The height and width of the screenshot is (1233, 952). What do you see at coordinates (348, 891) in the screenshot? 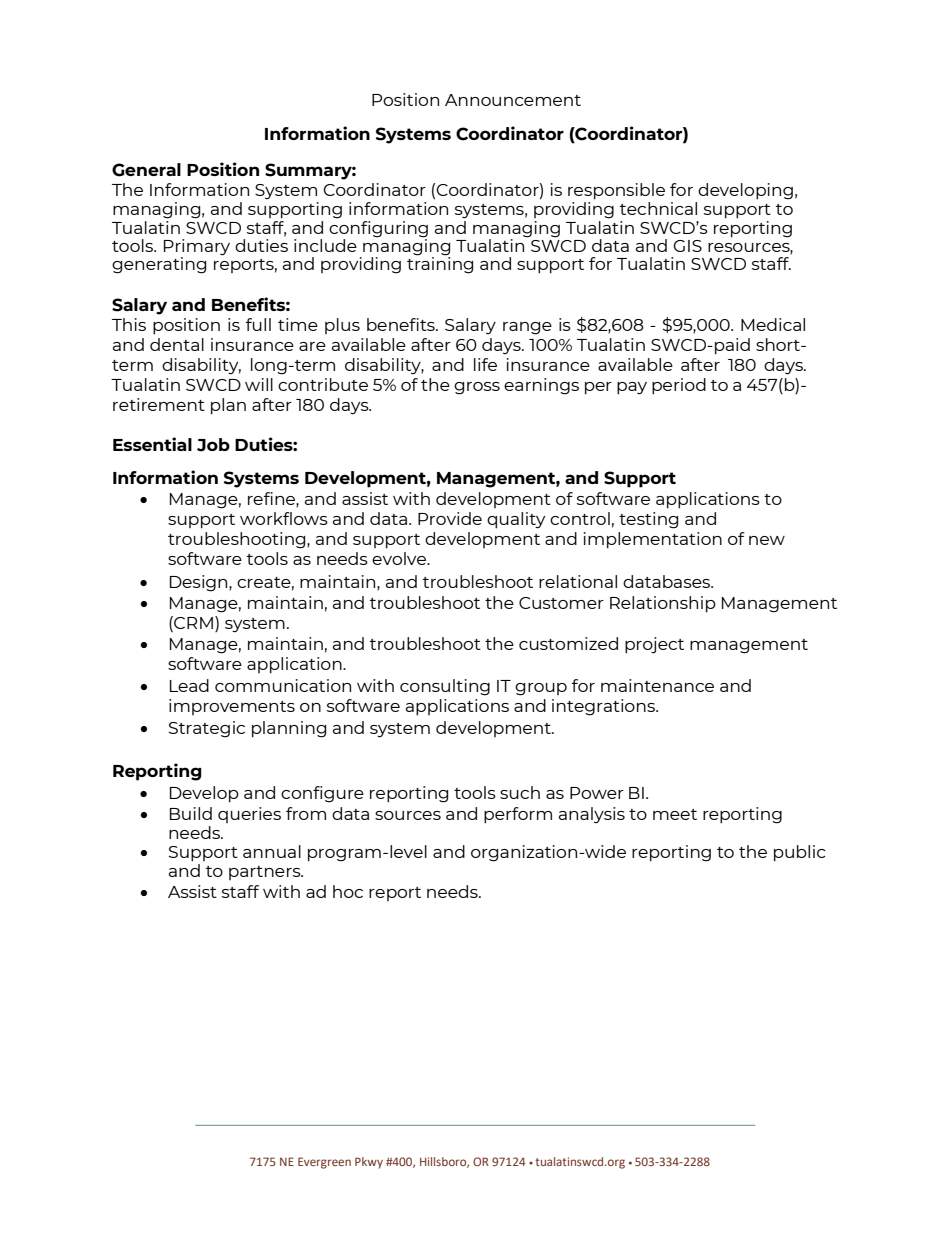
I see `hoc` at bounding box center [348, 891].
